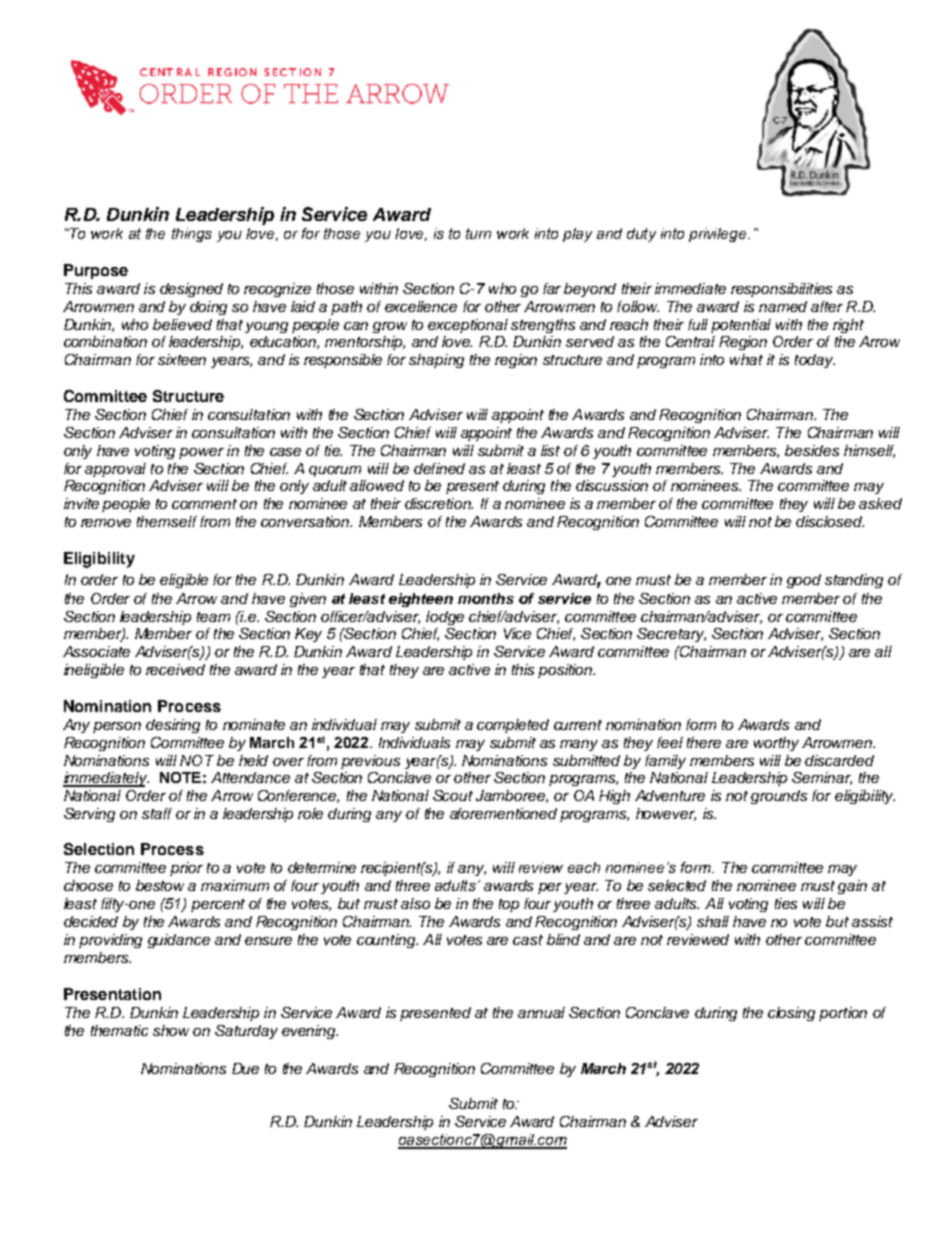 This screenshot has height=1233, width=952. Describe the element at coordinates (812, 450) in the screenshot. I see `besides` at that location.
